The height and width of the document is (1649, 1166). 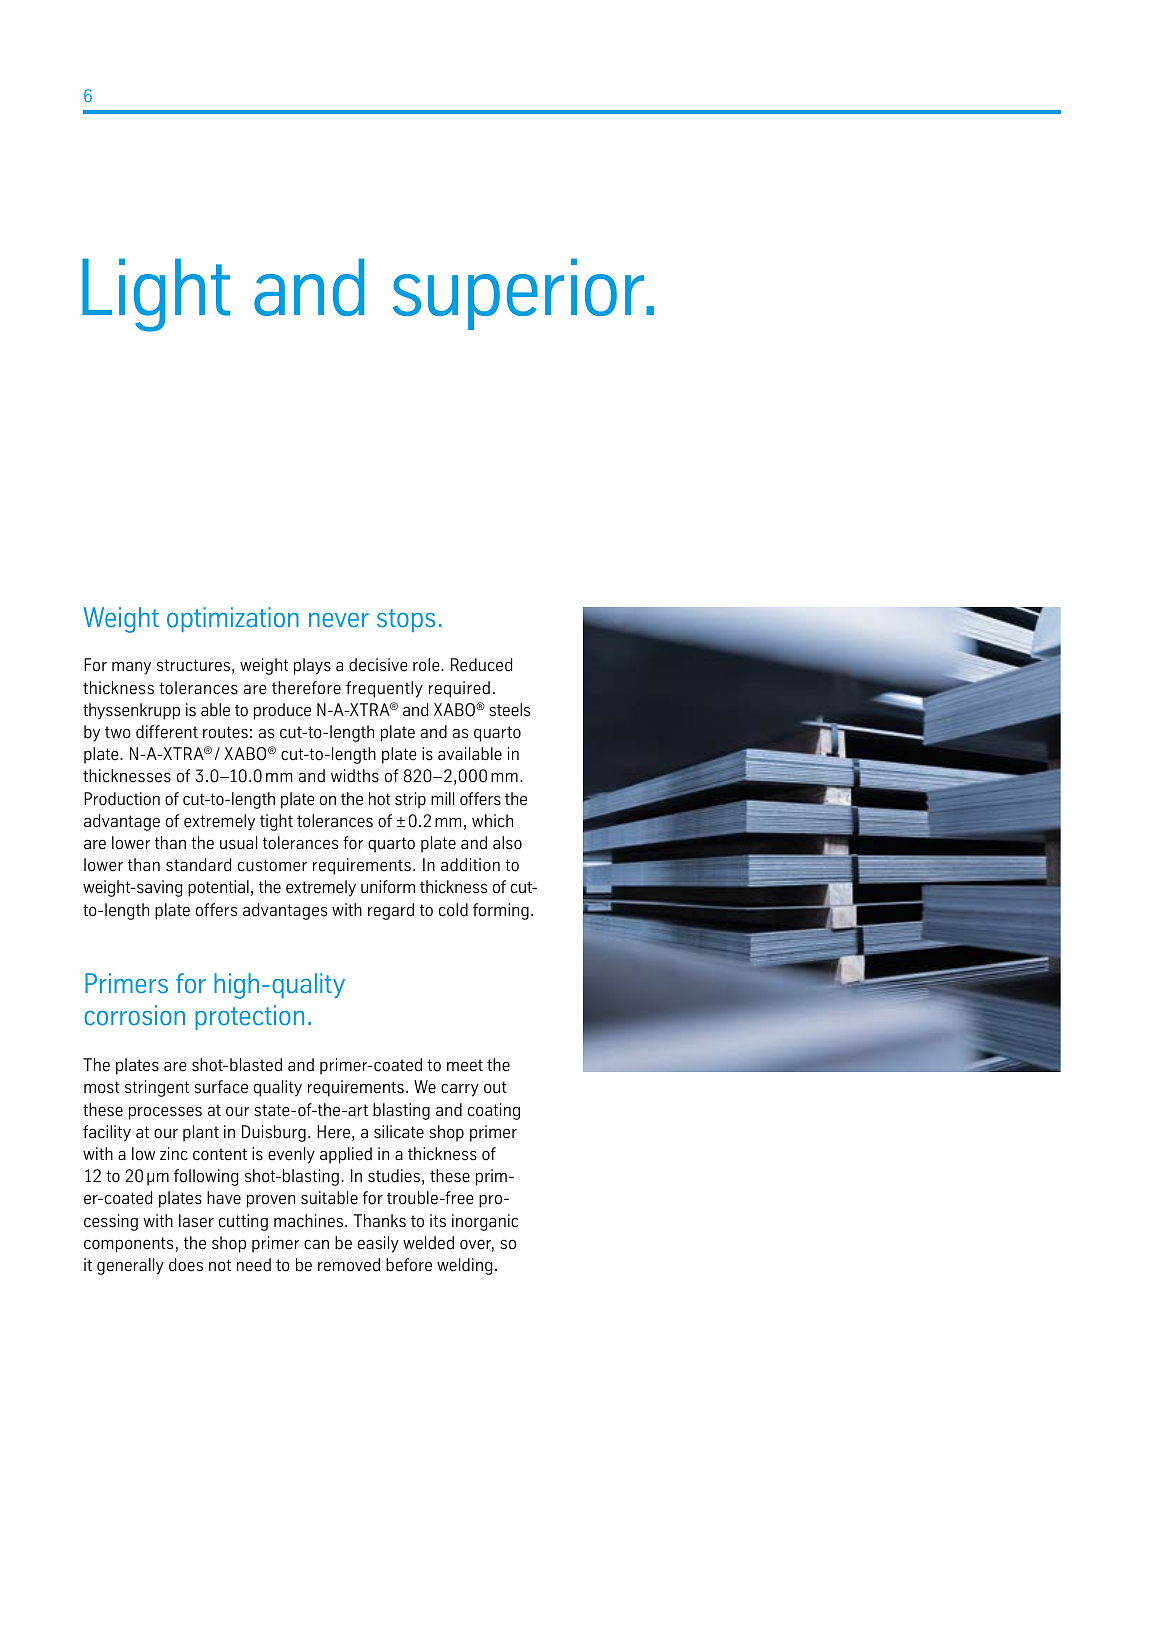 What do you see at coordinates (316, 1244) in the document?
I see `can` at bounding box center [316, 1244].
